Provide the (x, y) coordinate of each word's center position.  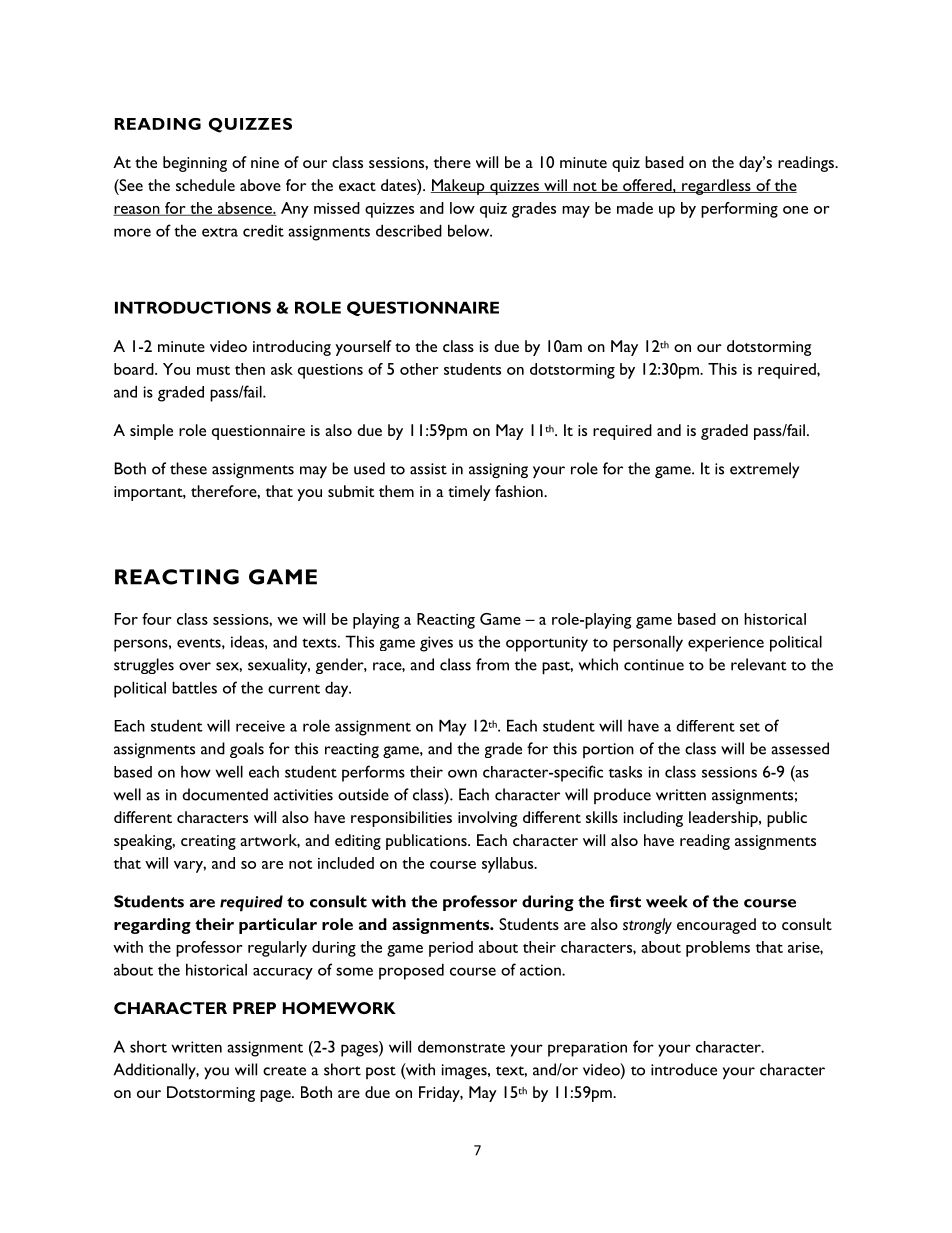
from (492, 664)
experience (726, 644)
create (284, 1071)
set (750, 727)
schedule (205, 185)
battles (194, 687)
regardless (716, 187)
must (213, 370)
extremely (764, 470)
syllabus (509, 865)
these (188, 468)
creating (208, 842)
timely (469, 493)
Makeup (459, 187)
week (667, 901)
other (419, 369)
